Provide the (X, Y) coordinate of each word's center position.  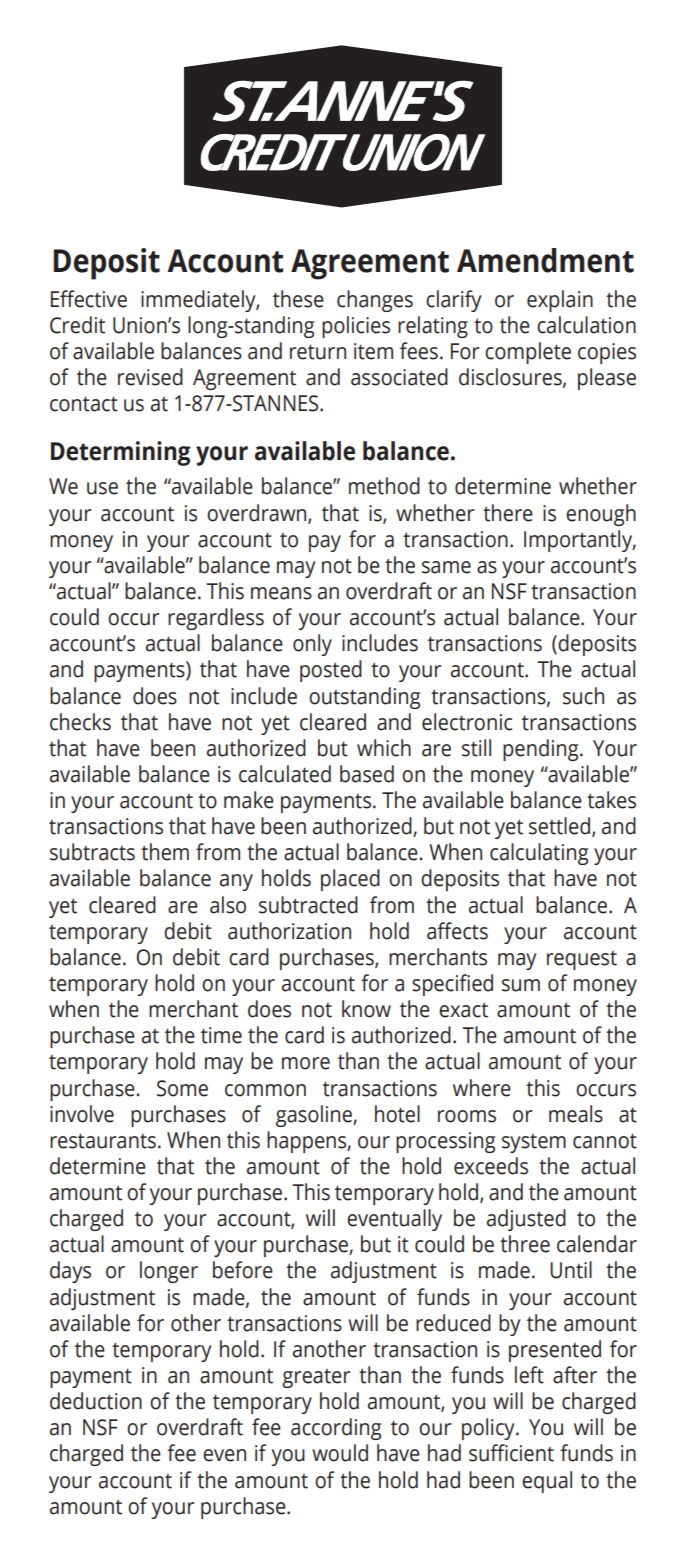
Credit (77, 325)
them (165, 852)
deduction (96, 1401)
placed (350, 880)
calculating (539, 854)
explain (560, 301)
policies (356, 327)
